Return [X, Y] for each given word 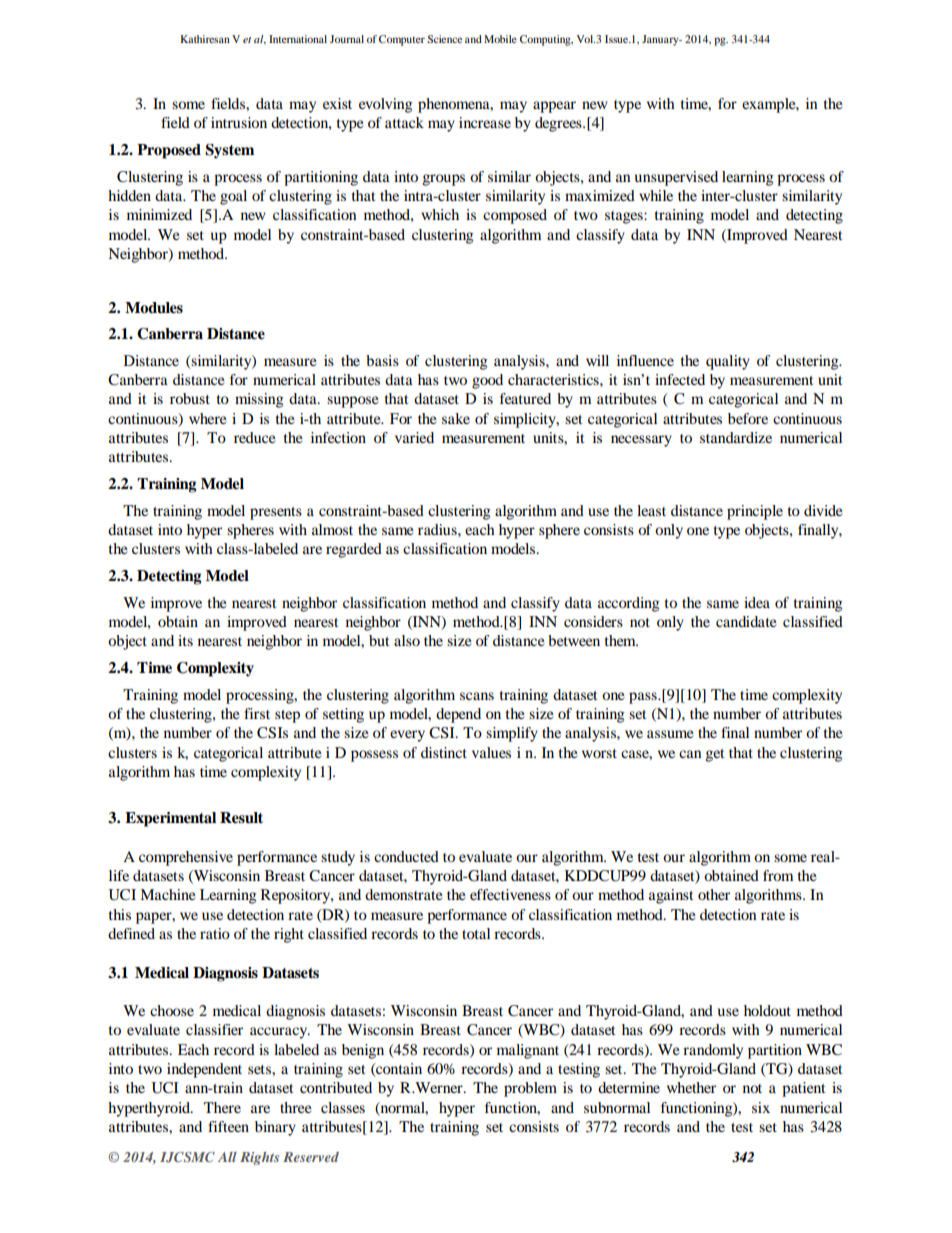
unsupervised [676, 178]
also [407, 640]
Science [444, 39]
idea [757, 602]
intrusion [239, 122]
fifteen [228, 1126]
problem [530, 1089]
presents [276, 513]
